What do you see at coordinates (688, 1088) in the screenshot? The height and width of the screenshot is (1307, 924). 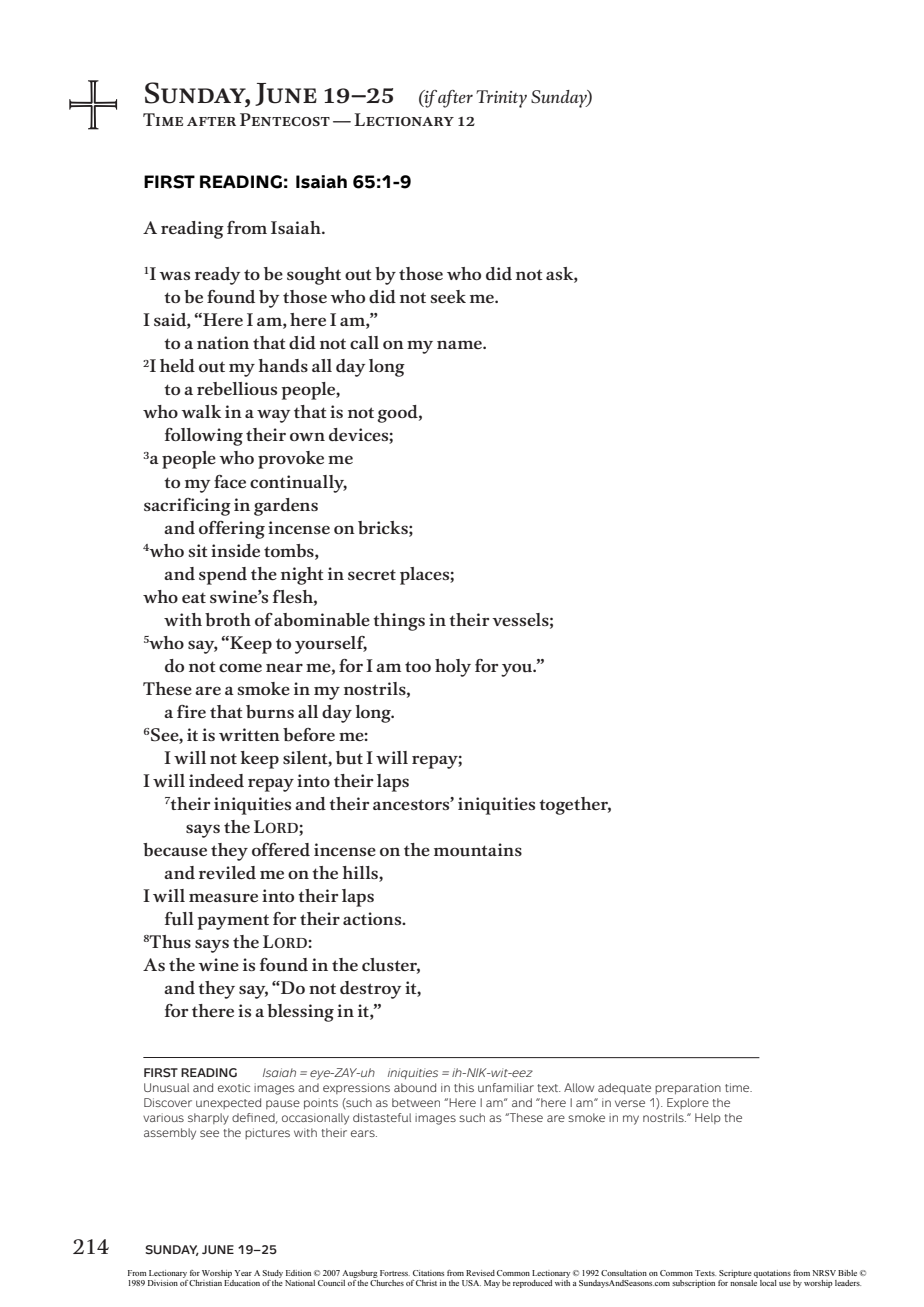 I see `preparation` at bounding box center [688, 1088].
